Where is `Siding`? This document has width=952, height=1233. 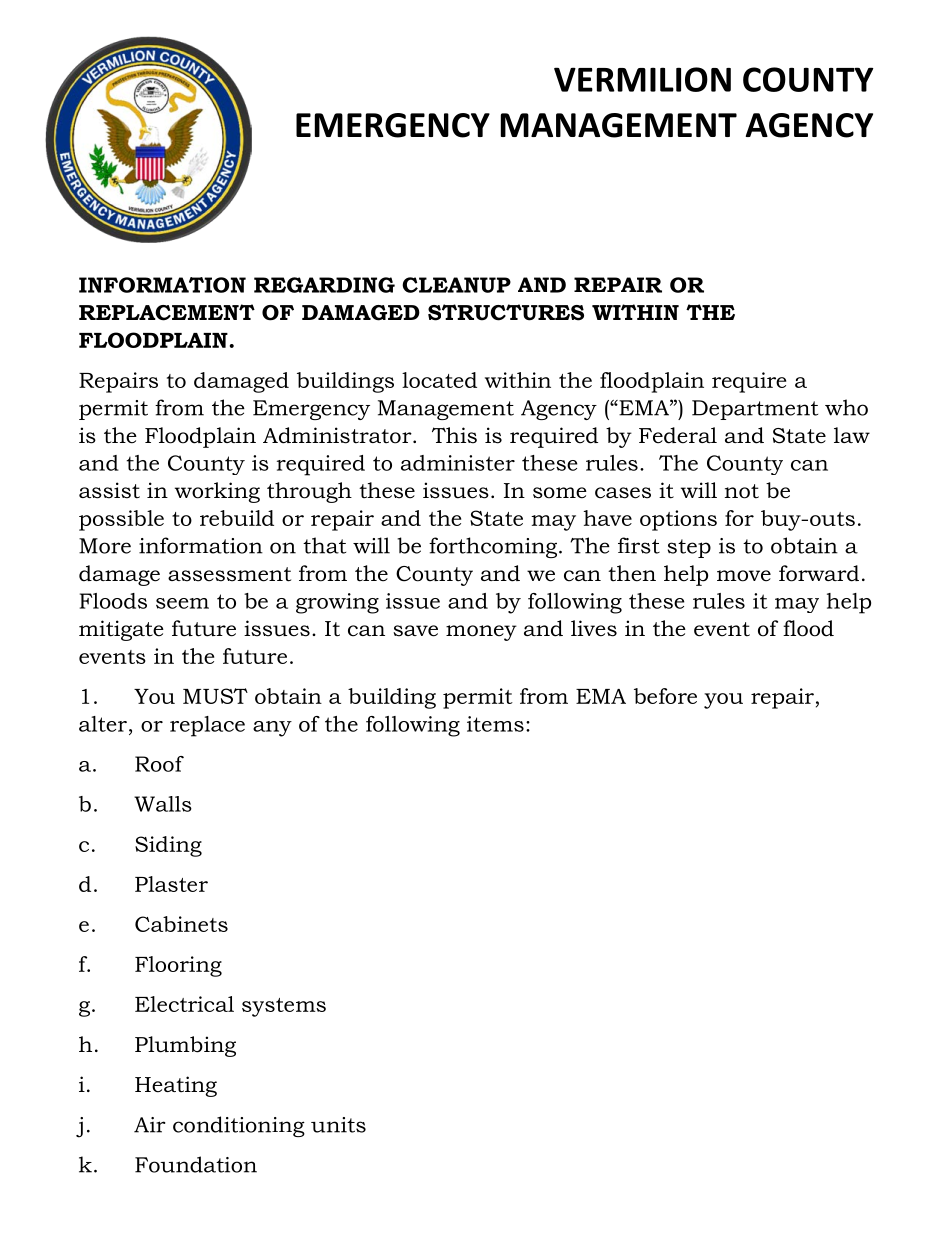
Siding is located at coordinates (168, 846).
